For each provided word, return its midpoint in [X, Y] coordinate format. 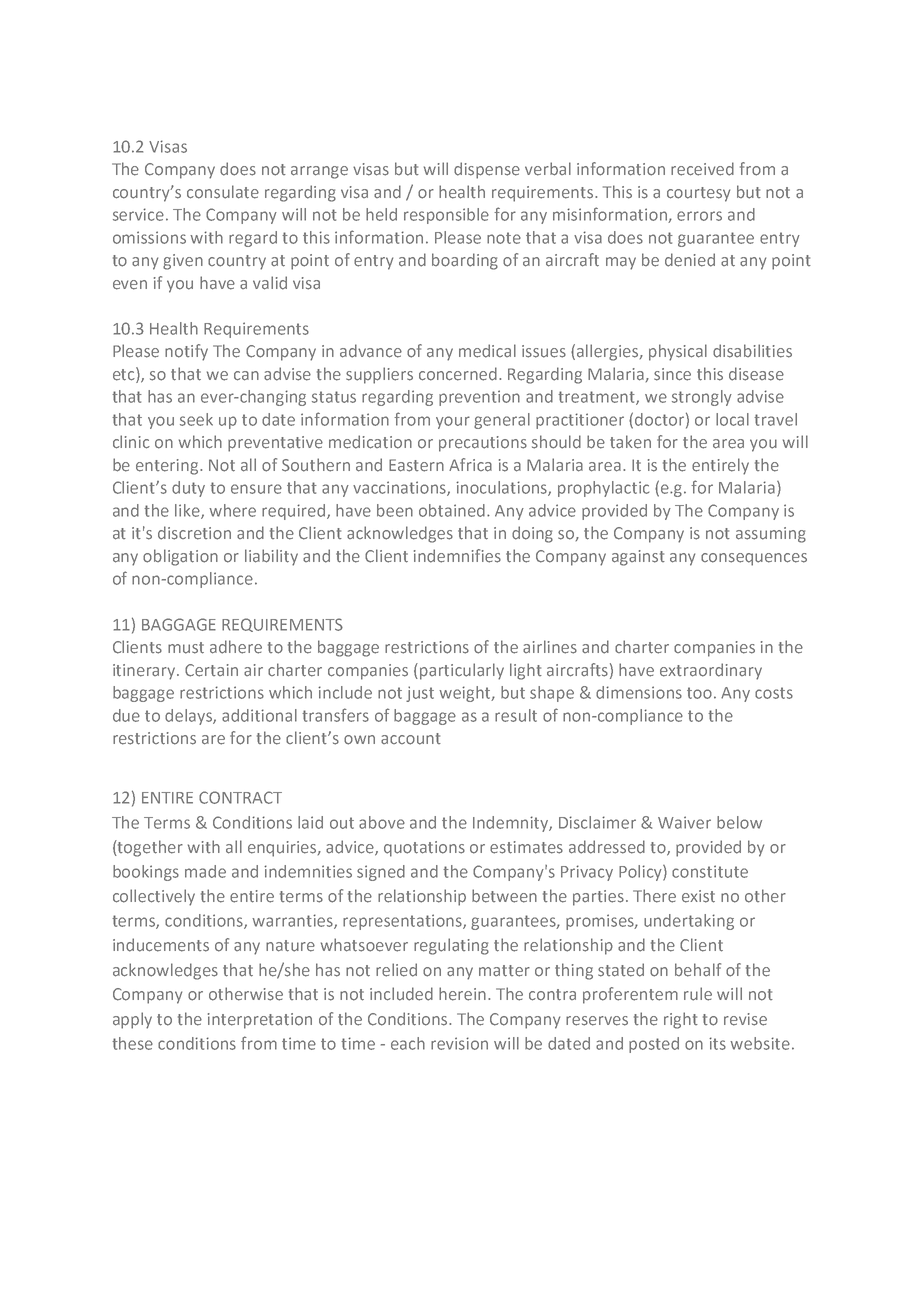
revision [459, 1043]
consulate [223, 192]
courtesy [698, 194]
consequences [754, 559]
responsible [446, 216]
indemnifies [457, 556]
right [681, 1020]
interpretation [260, 1021]
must [186, 648]
